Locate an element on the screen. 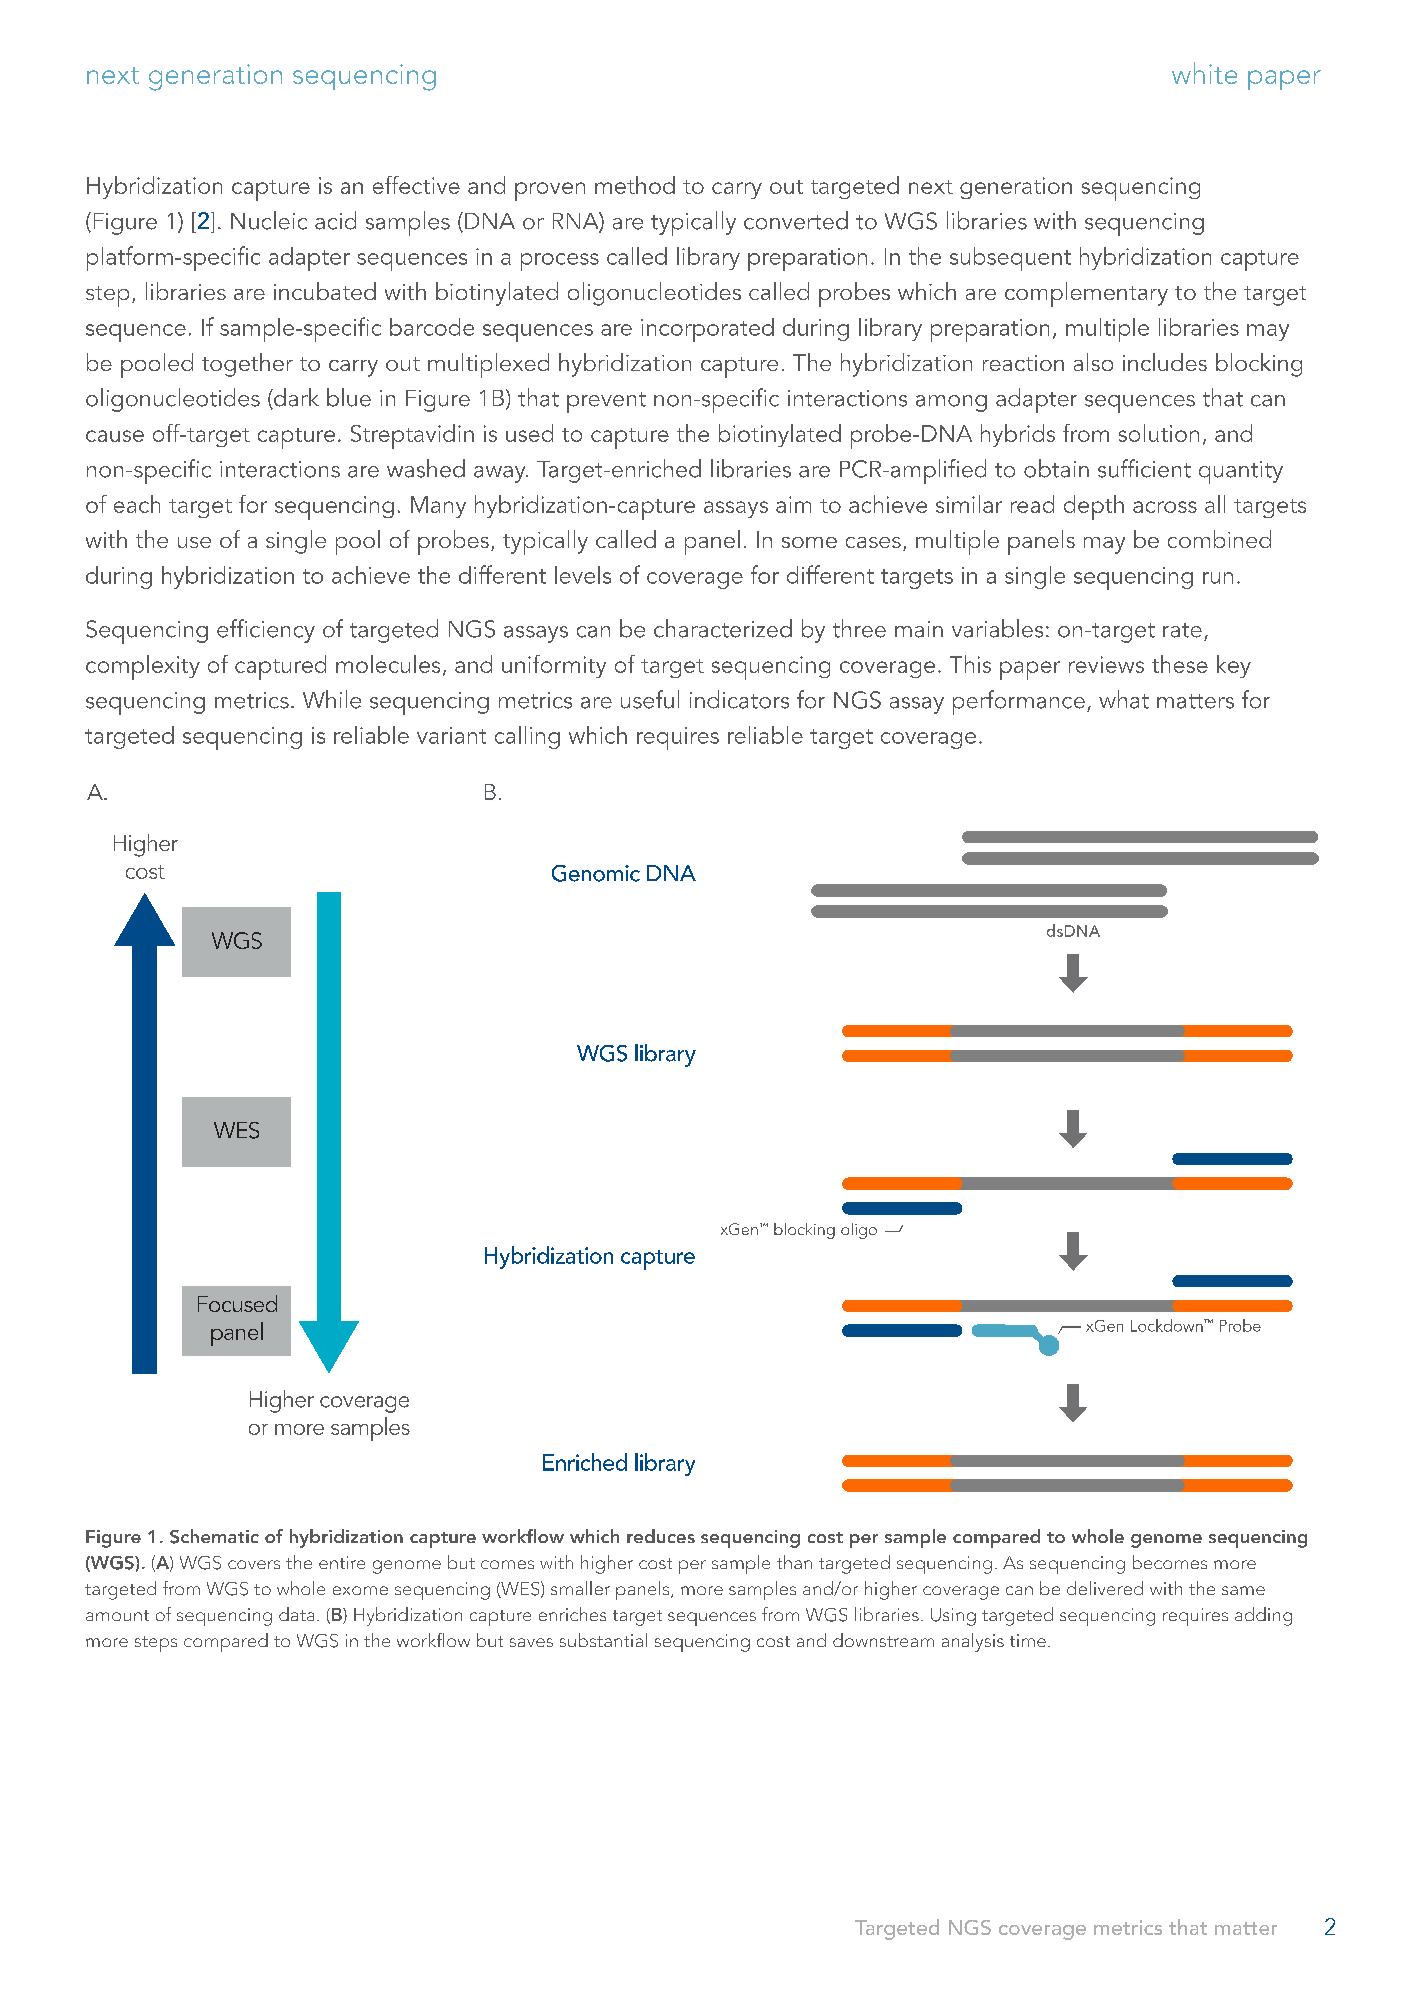 This screenshot has width=1406, height=1989. Schematic is located at coordinates (214, 1536).
